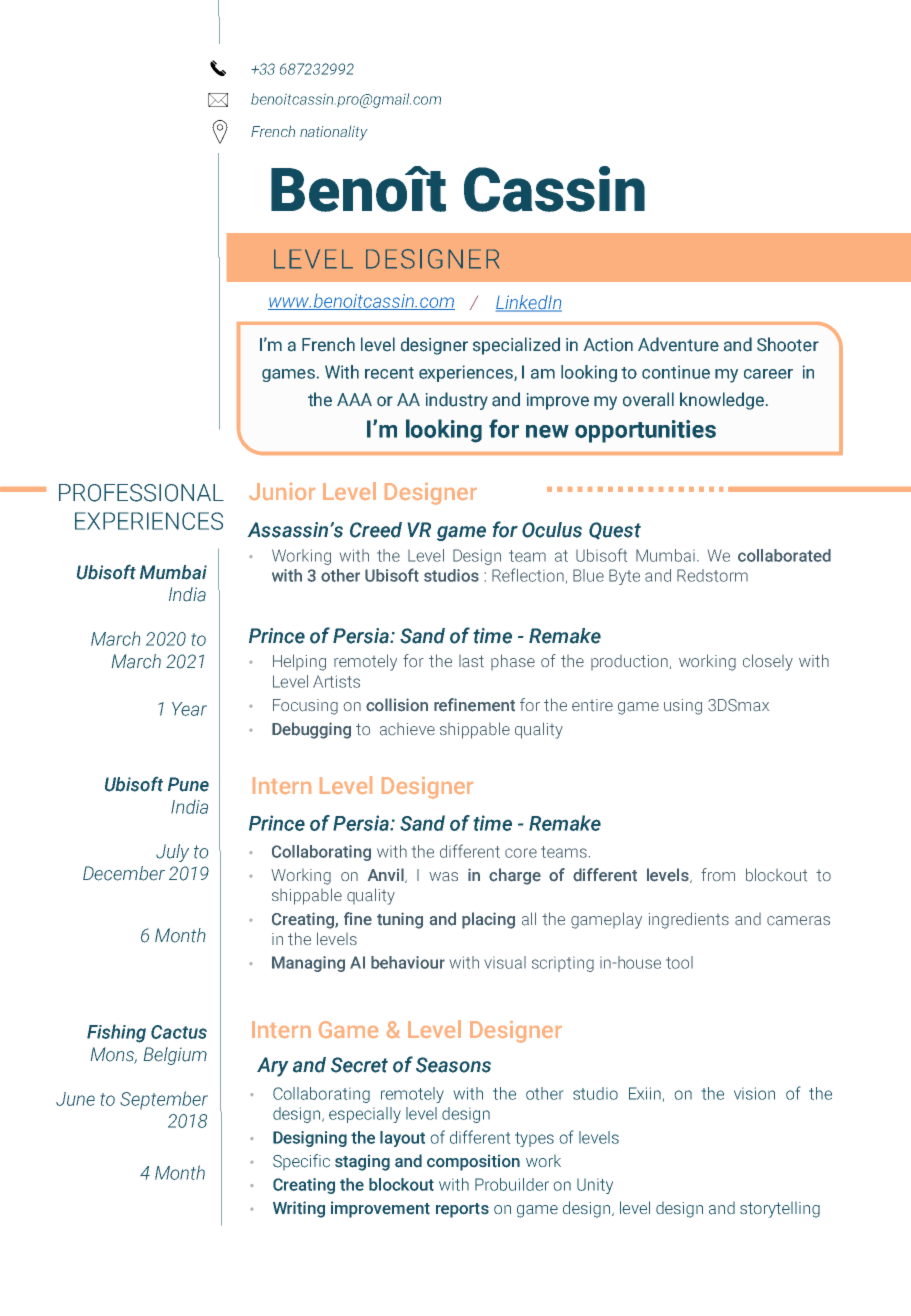  What do you see at coordinates (457, 401) in the screenshot?
I see `industry` at bounding box center [457, 401].
